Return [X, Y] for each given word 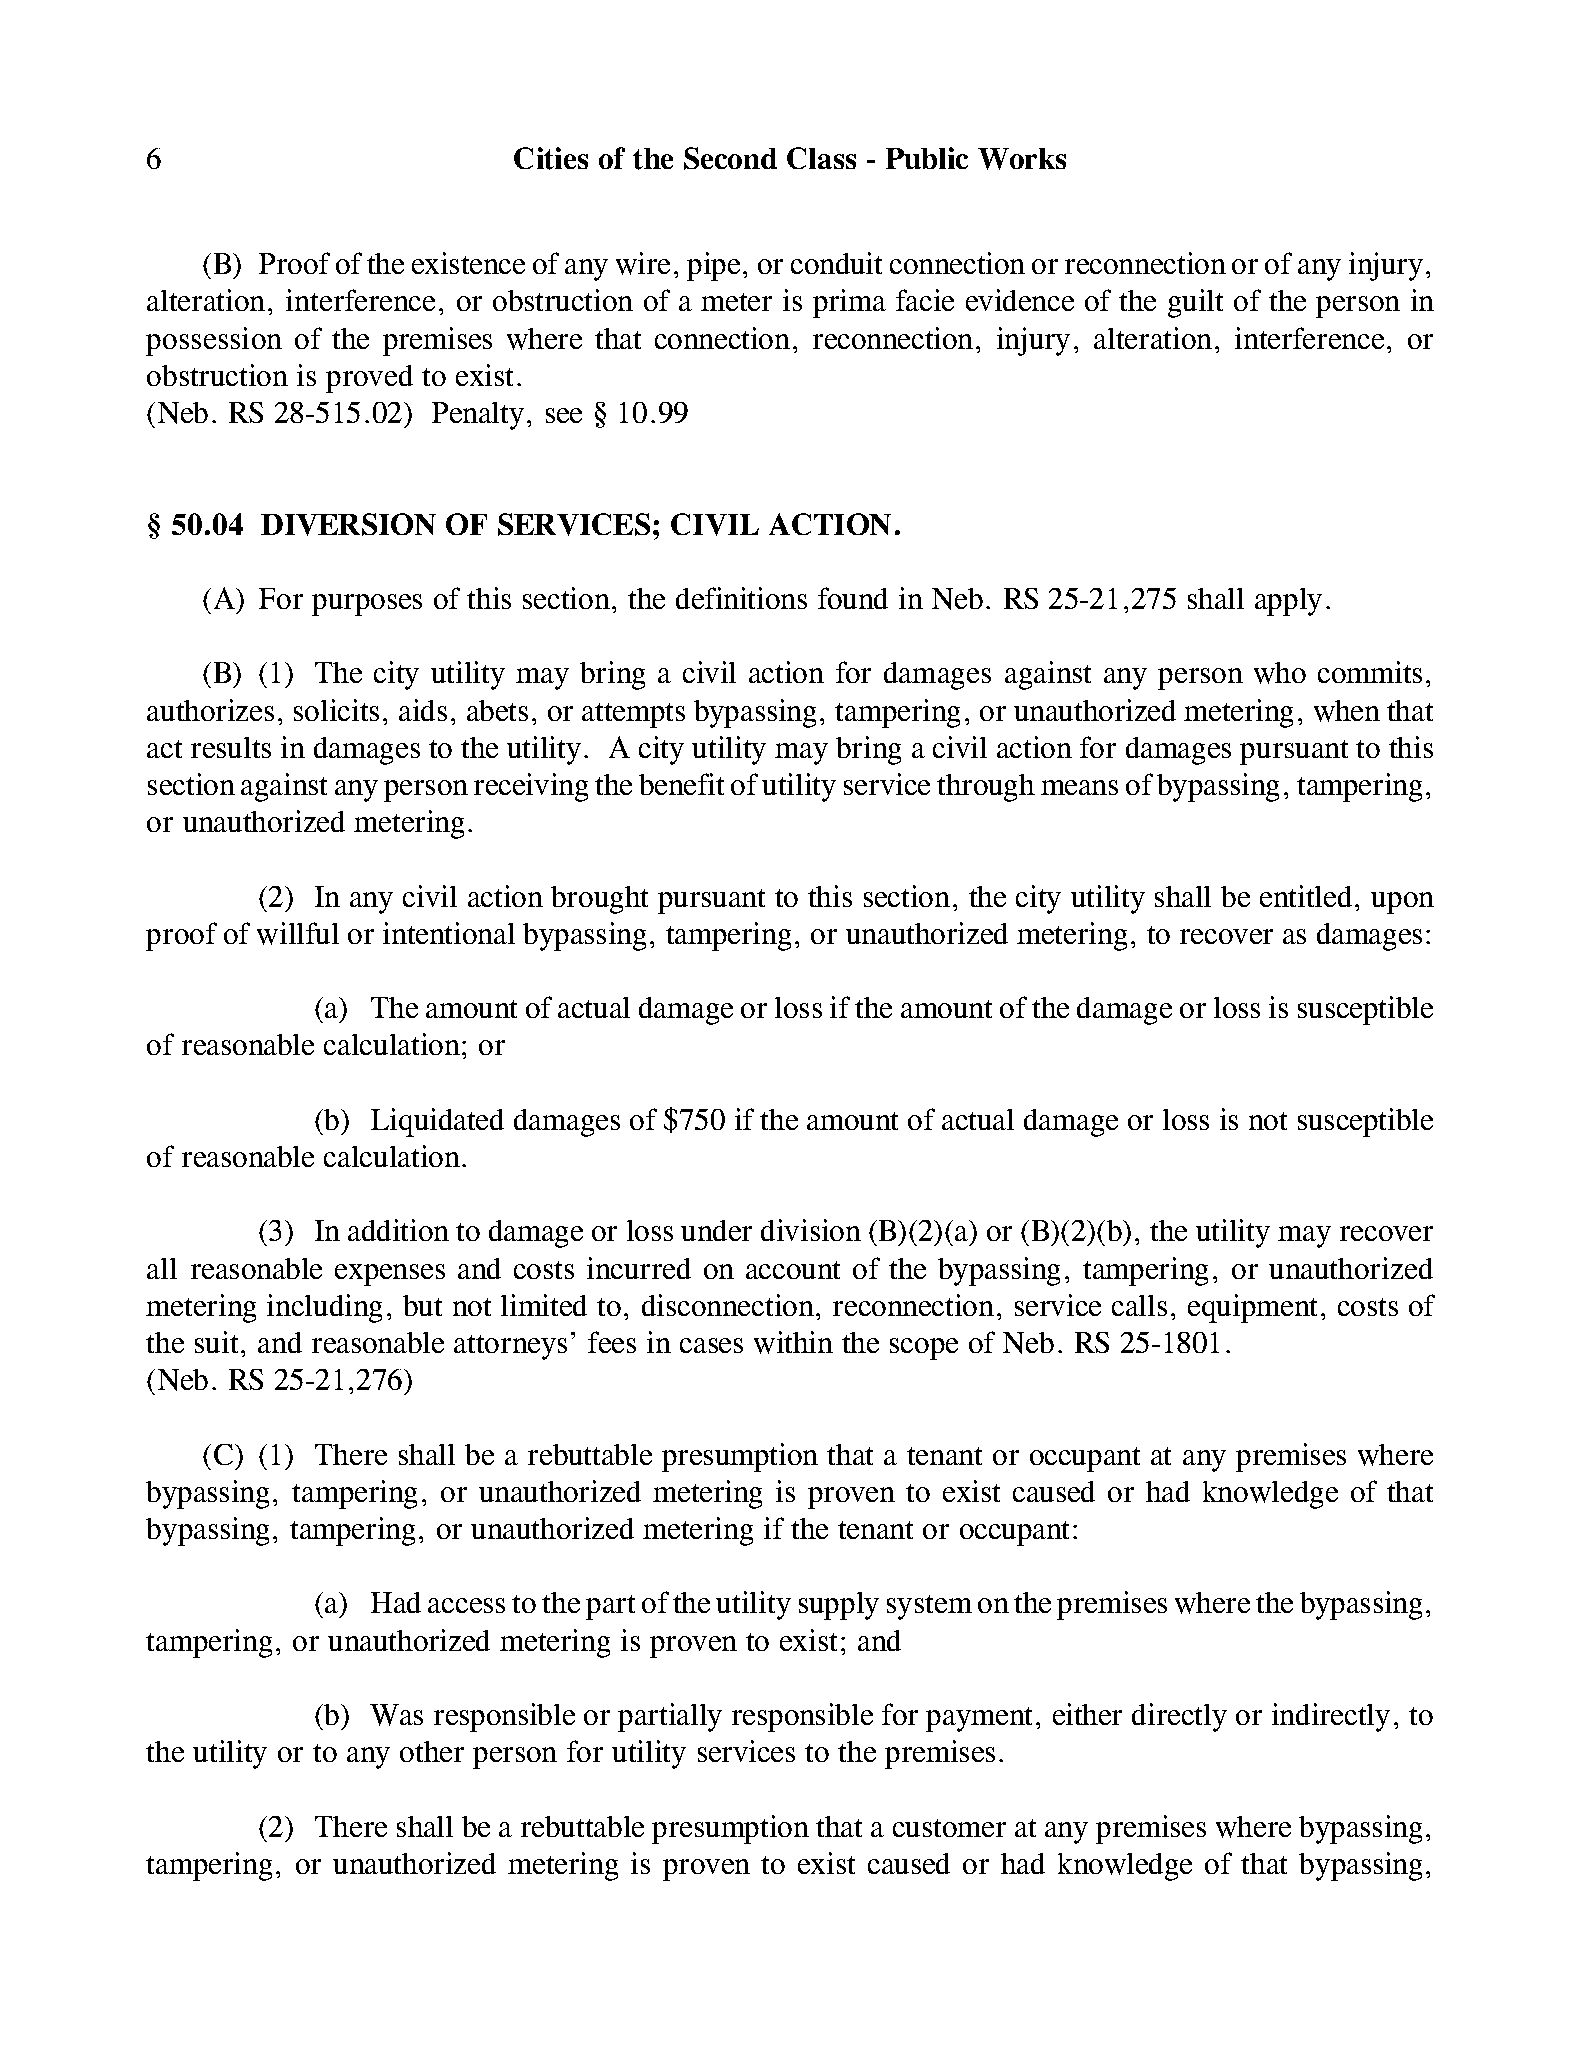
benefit [681, 784]
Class [821, 158]
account [793, 1270]
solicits [336, 710]
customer [949, 1828]
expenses [390, 1275]
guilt [1195, 303]
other [432, 1751]
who [1280, 673]
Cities [551, 158]
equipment [1252, 1308]
